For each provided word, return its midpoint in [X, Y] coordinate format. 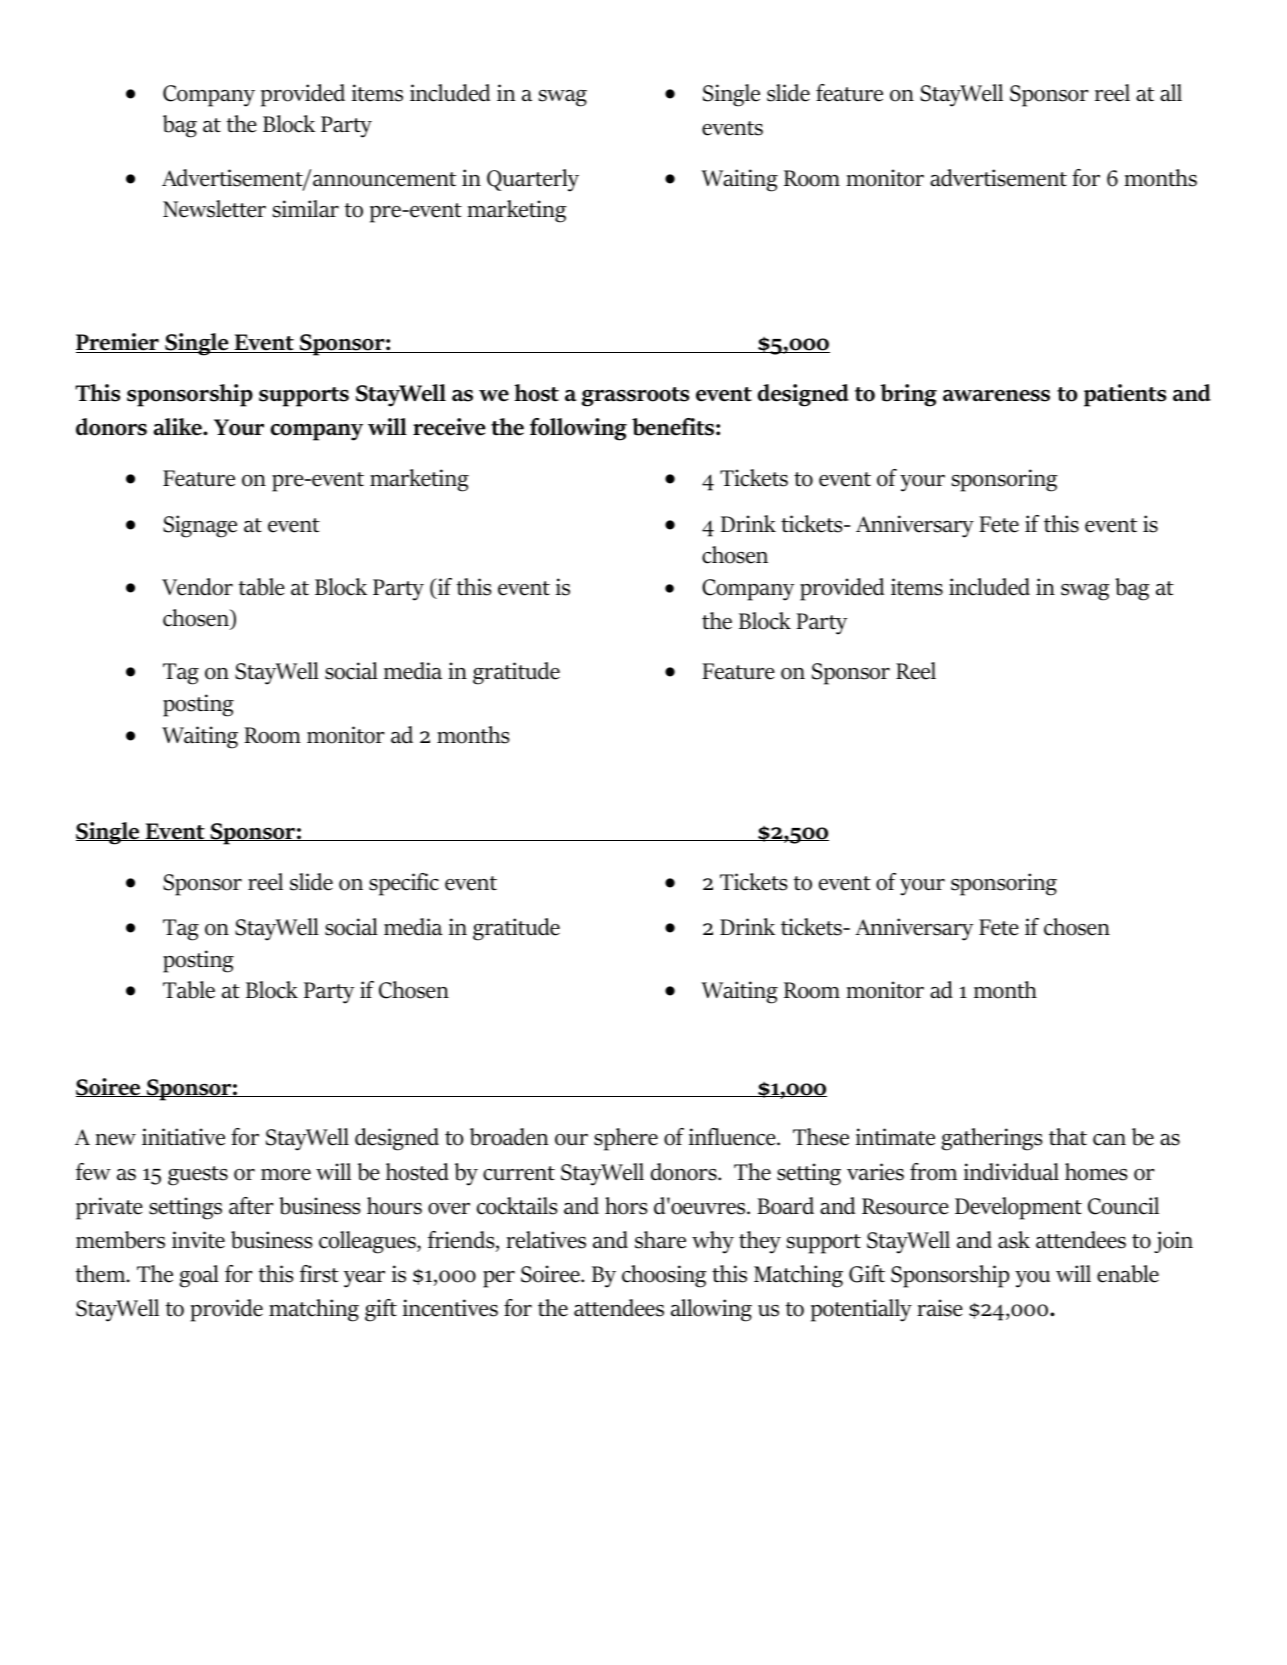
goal [199, 1276]
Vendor [197, 587]
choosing [664, 1276]
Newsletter [214, 209]
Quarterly [533, 180]
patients [1125, 395]
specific [404, 884]
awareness [996, 396]
